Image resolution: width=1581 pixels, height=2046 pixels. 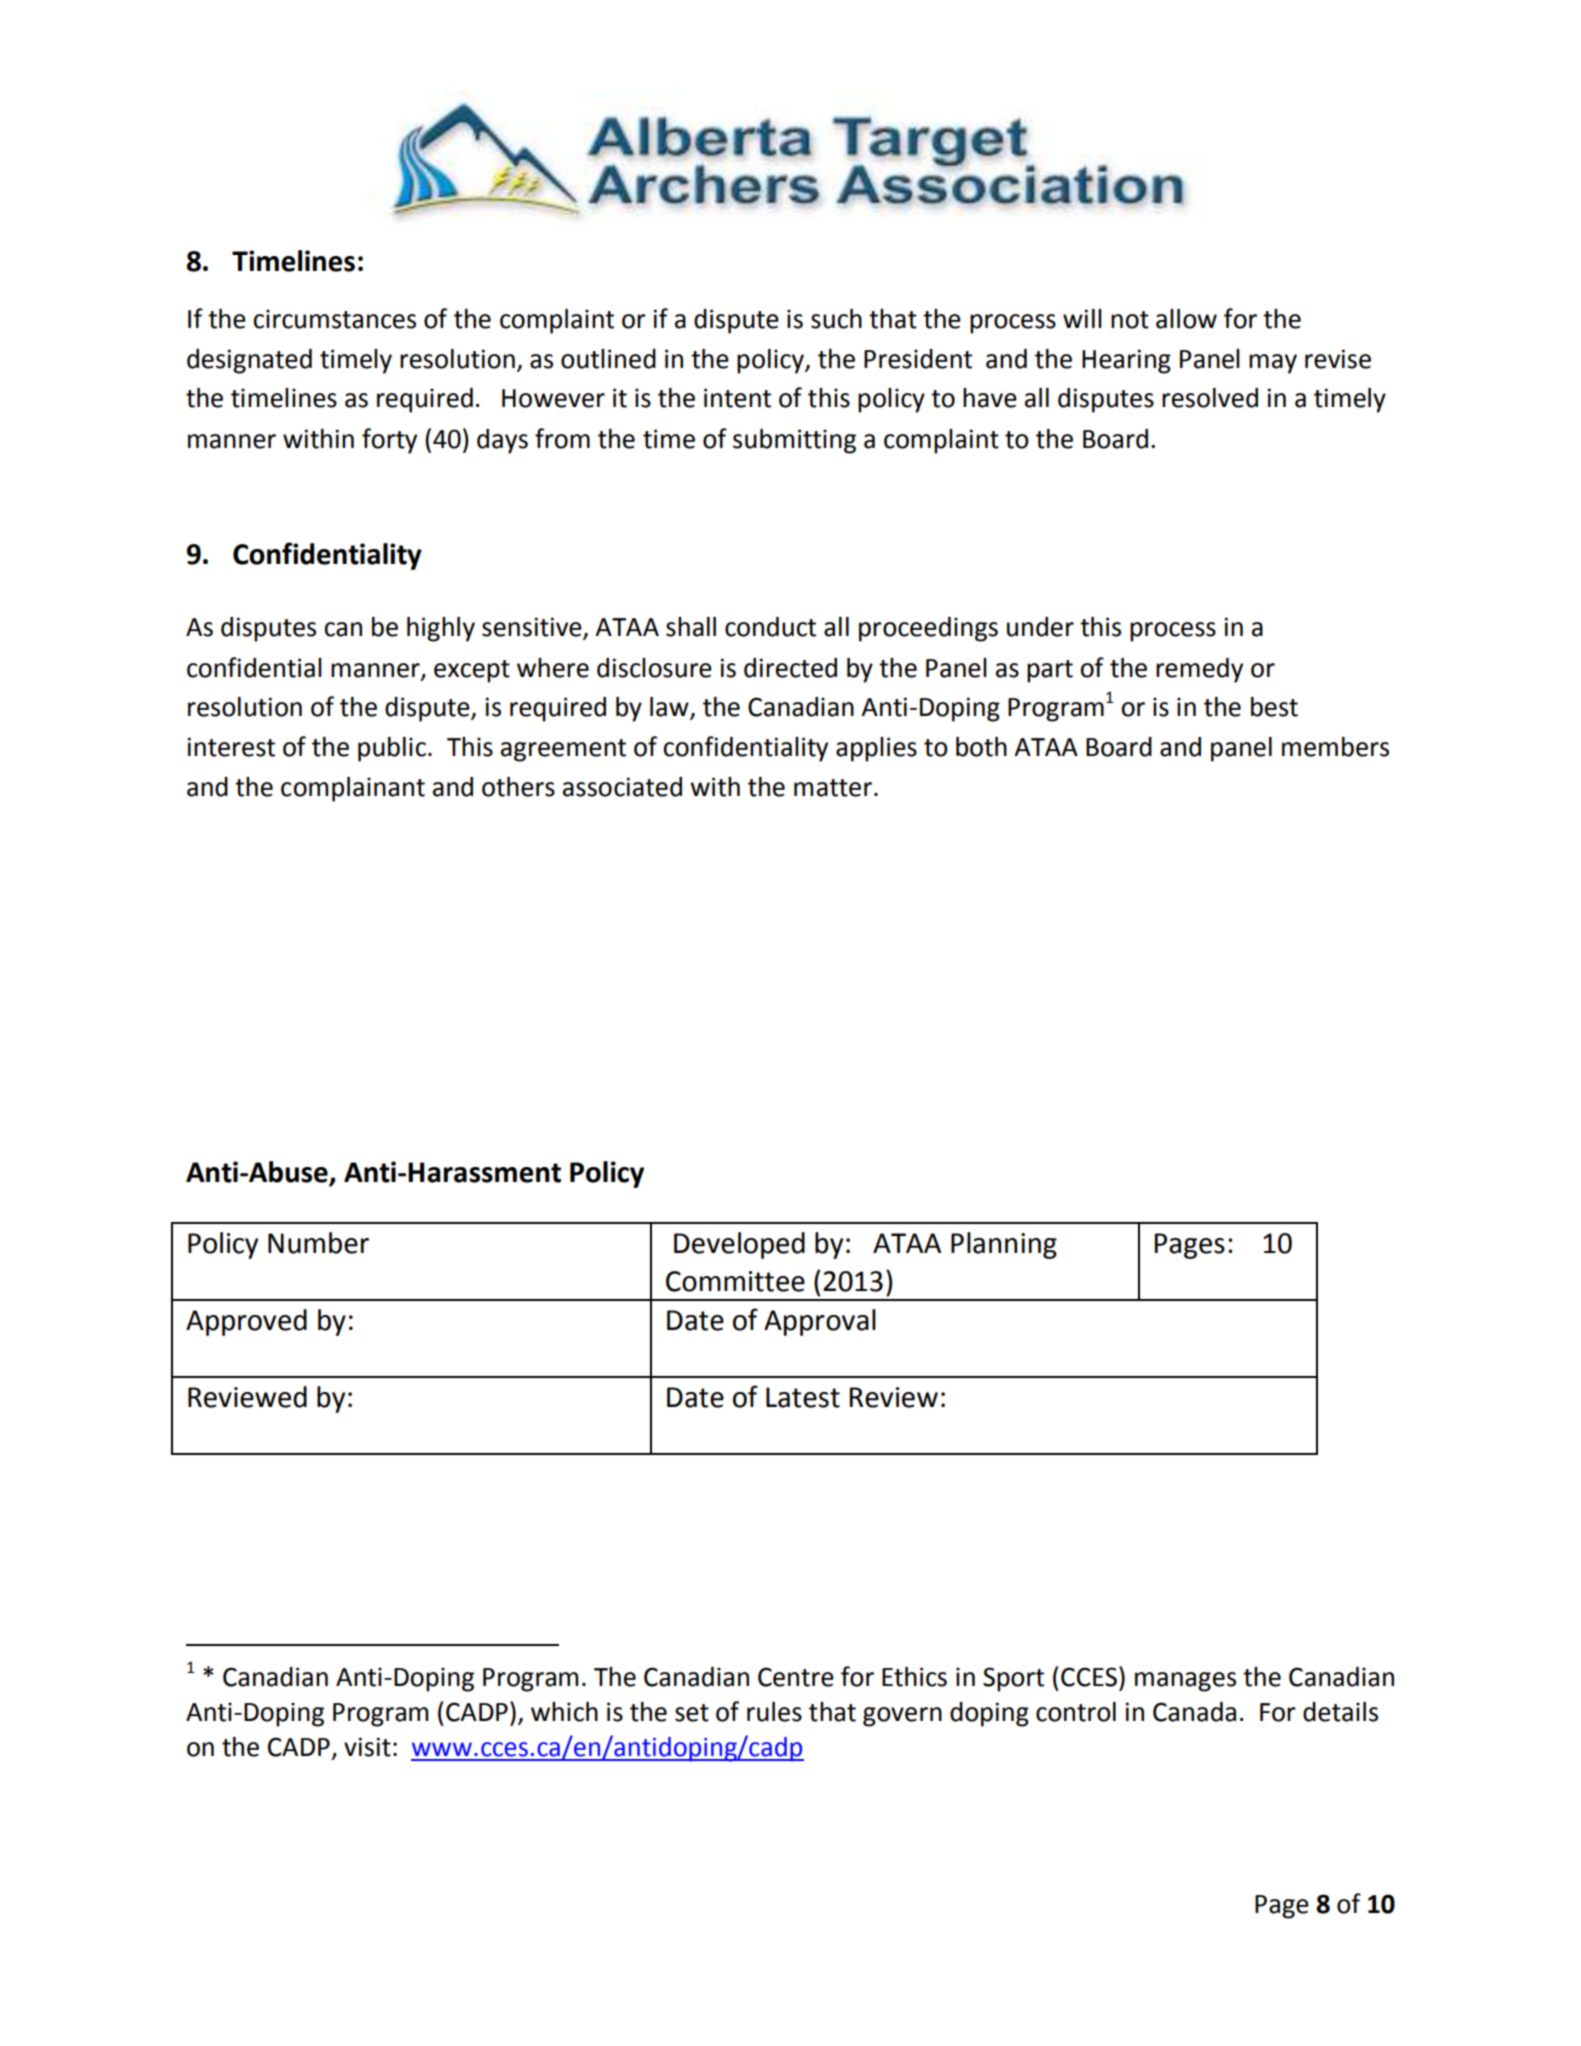 What do you see at coordinates (1004, 1245) in the page?
I see `Planning` at bounding box center [1004, 1245].
